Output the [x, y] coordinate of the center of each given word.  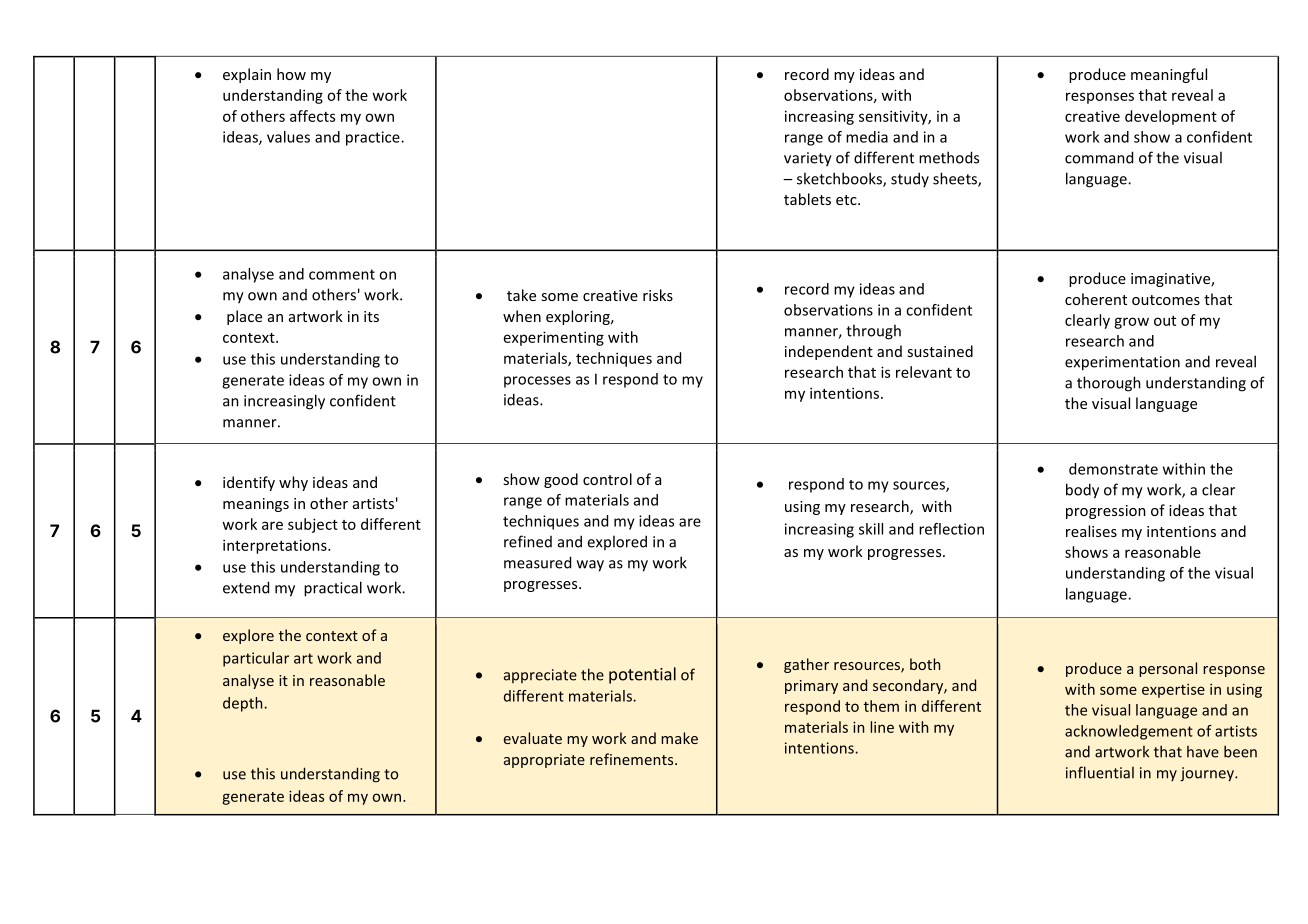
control [607, 479]
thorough [1109, 384]
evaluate [533, 738]
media [867, 137]
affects [312, 116]
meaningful [1169, 75]
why [293, 483]
